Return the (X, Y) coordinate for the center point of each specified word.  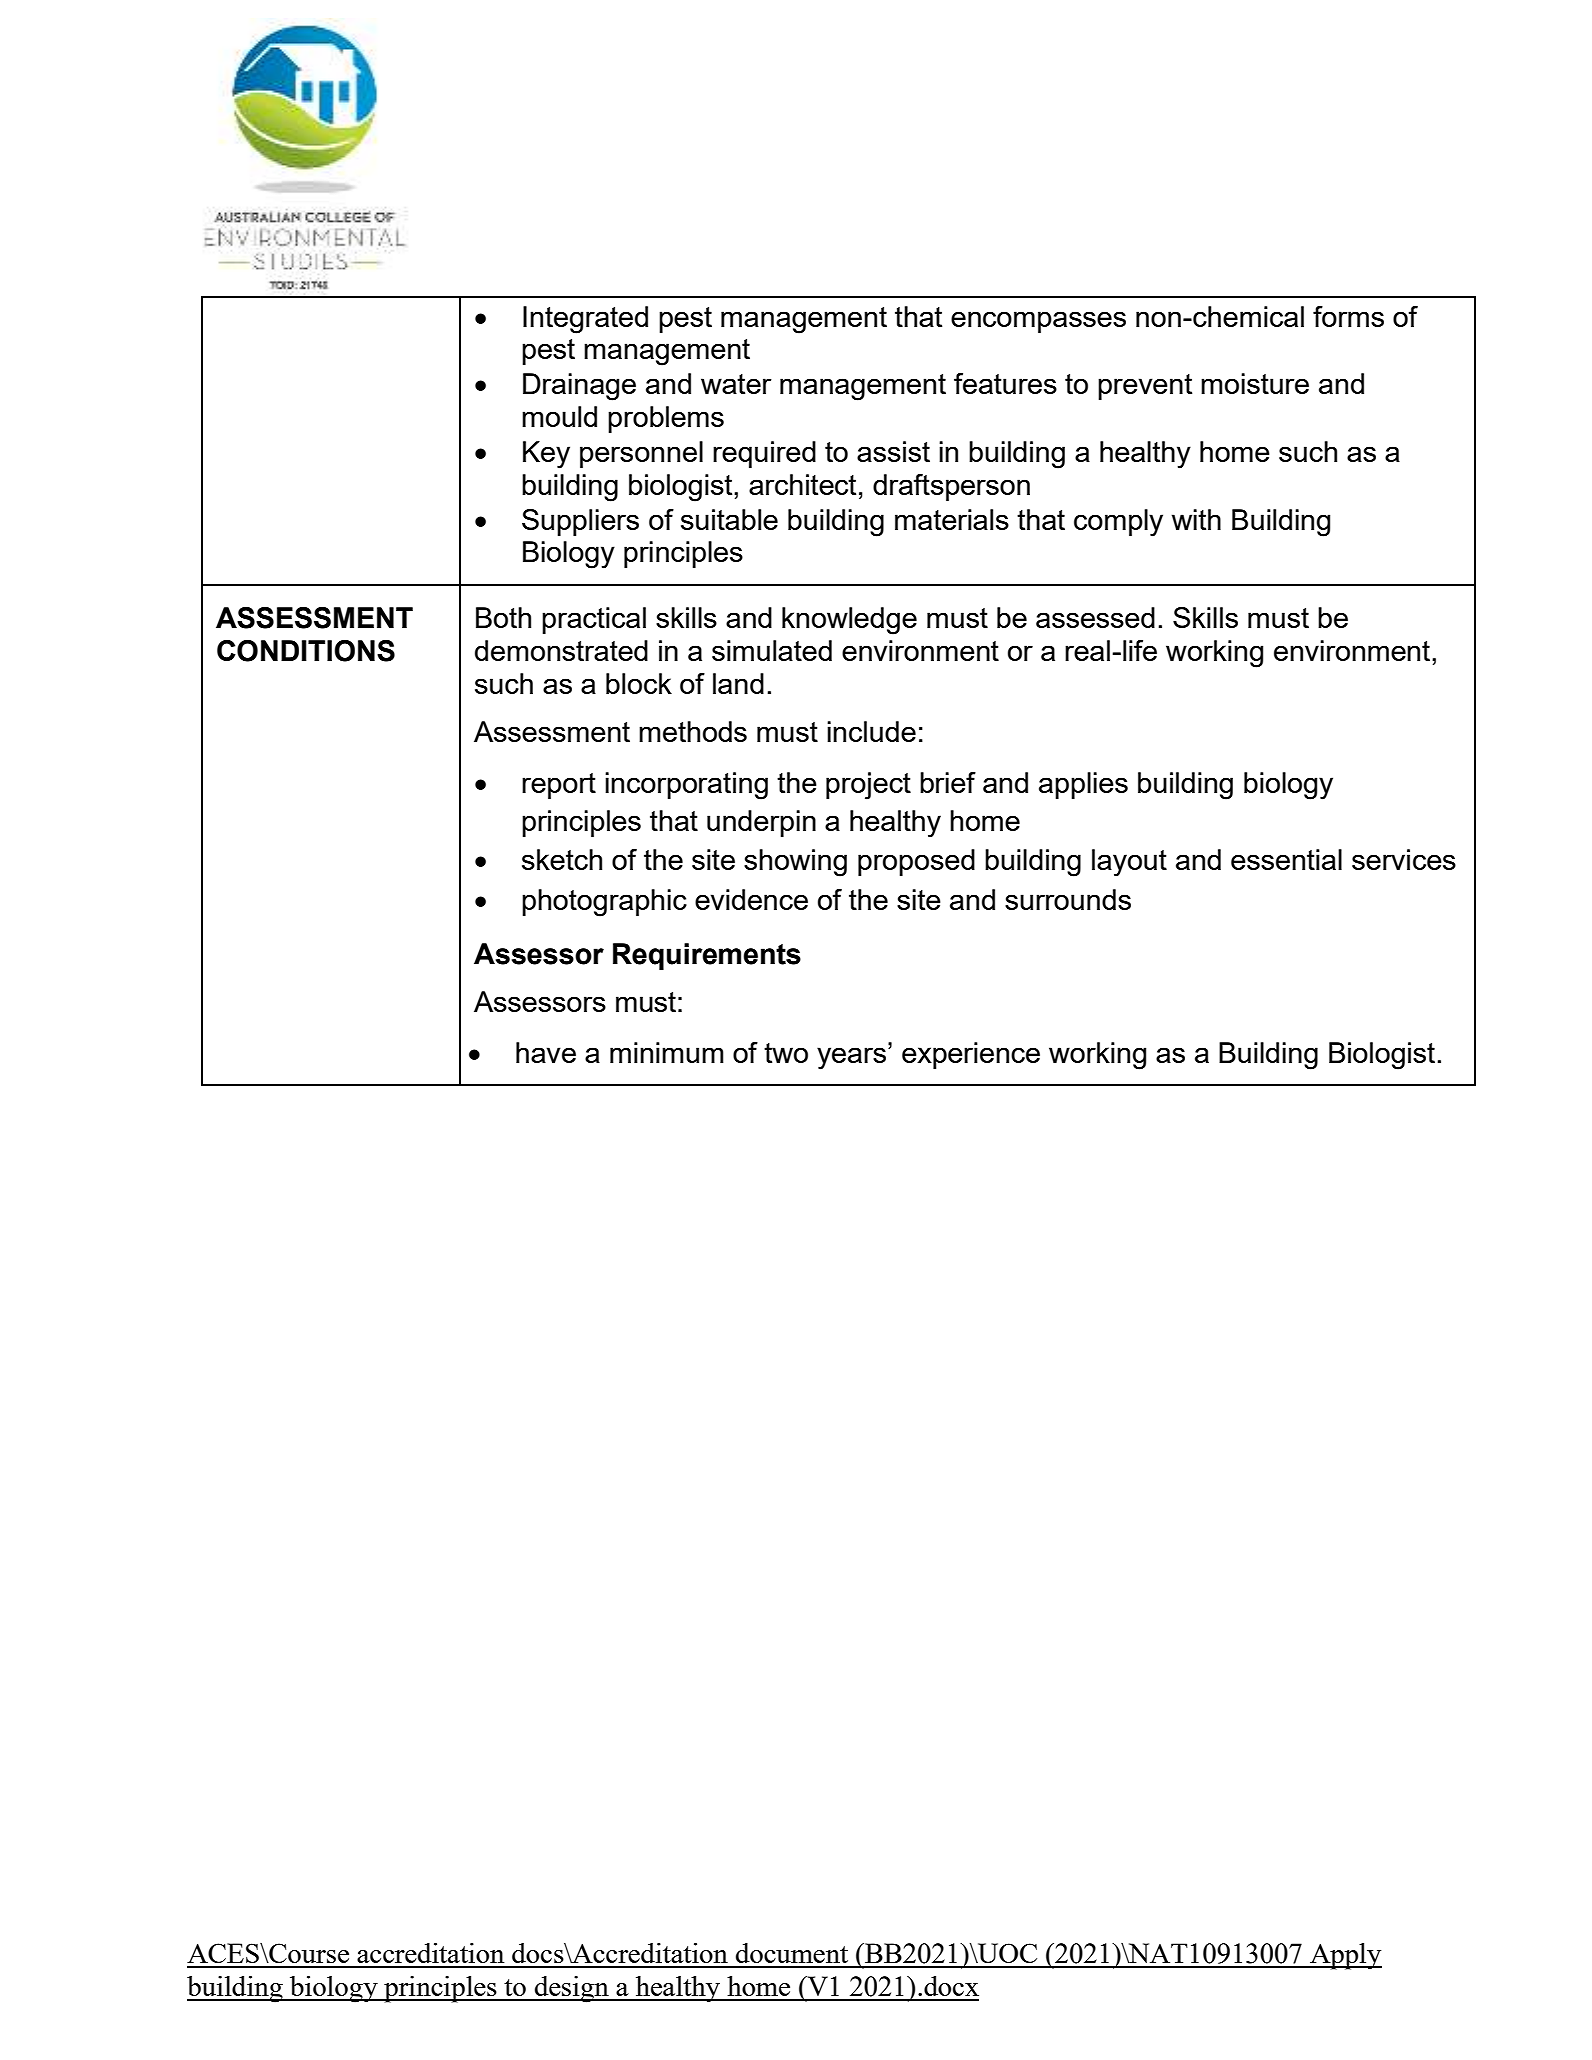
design (571, 1989)
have (546, 1052)
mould (559, 416)
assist (893, 451)
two (786, 1053)
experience (971, 1055)
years (851, 1058)
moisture (1255, 383)
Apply (1345, 1956)
